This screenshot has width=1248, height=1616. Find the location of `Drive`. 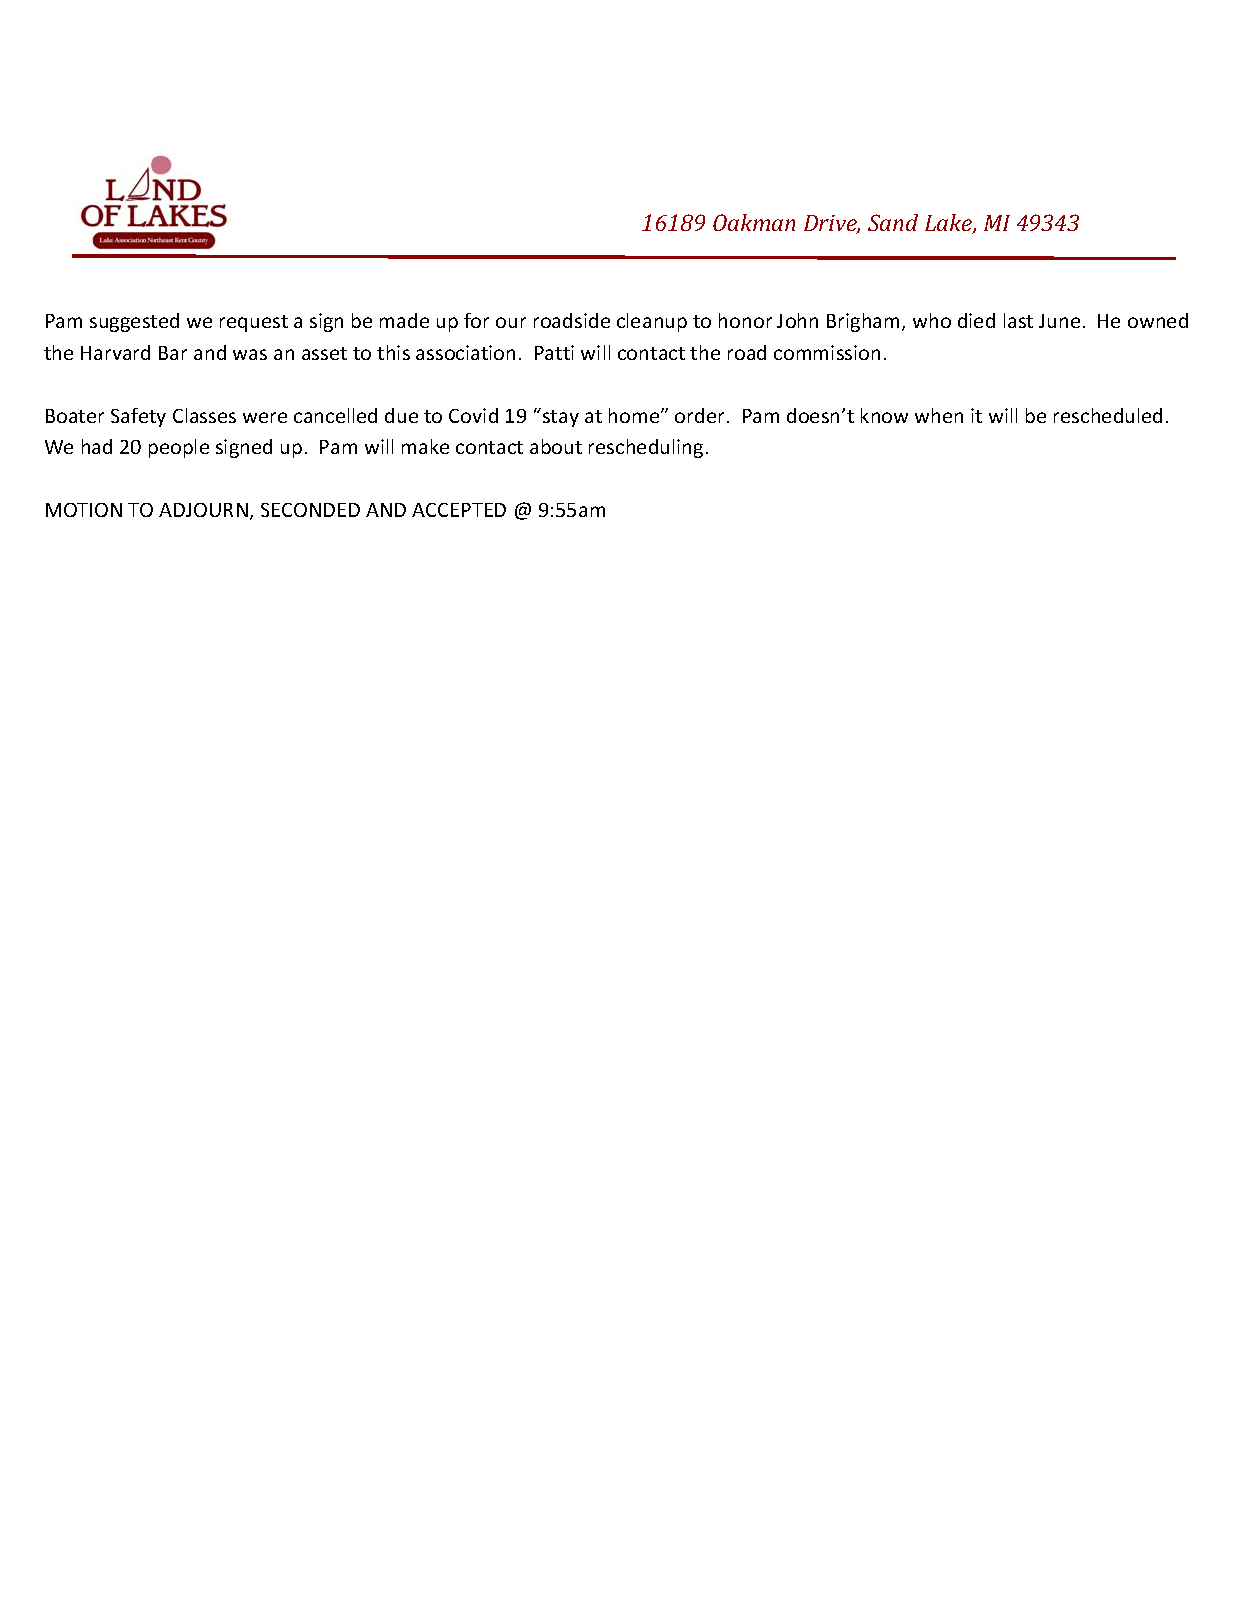

Drive is located at coordinates (832, 224).
